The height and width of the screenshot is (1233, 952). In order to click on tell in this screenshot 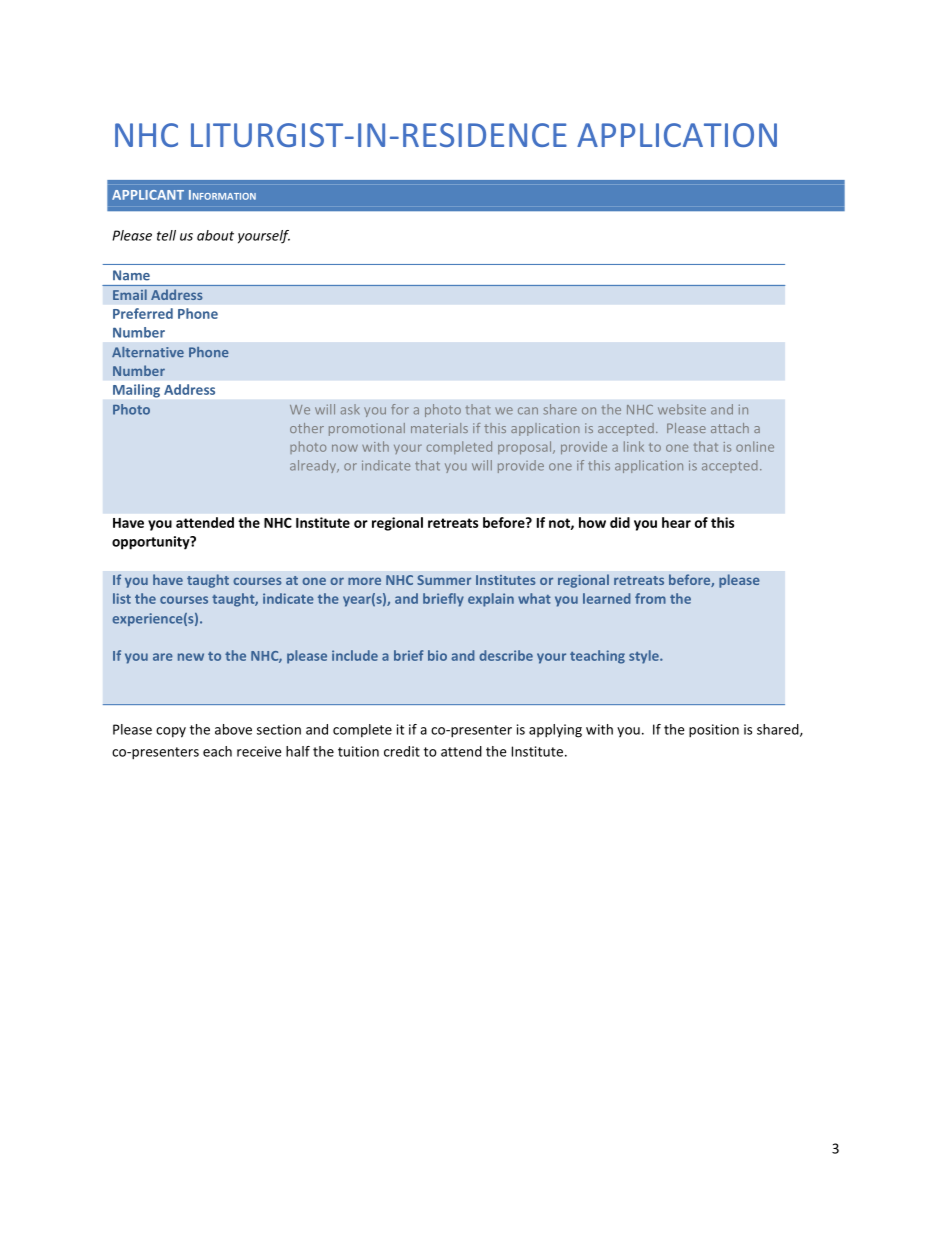, I will do `click(166, 235)`.
